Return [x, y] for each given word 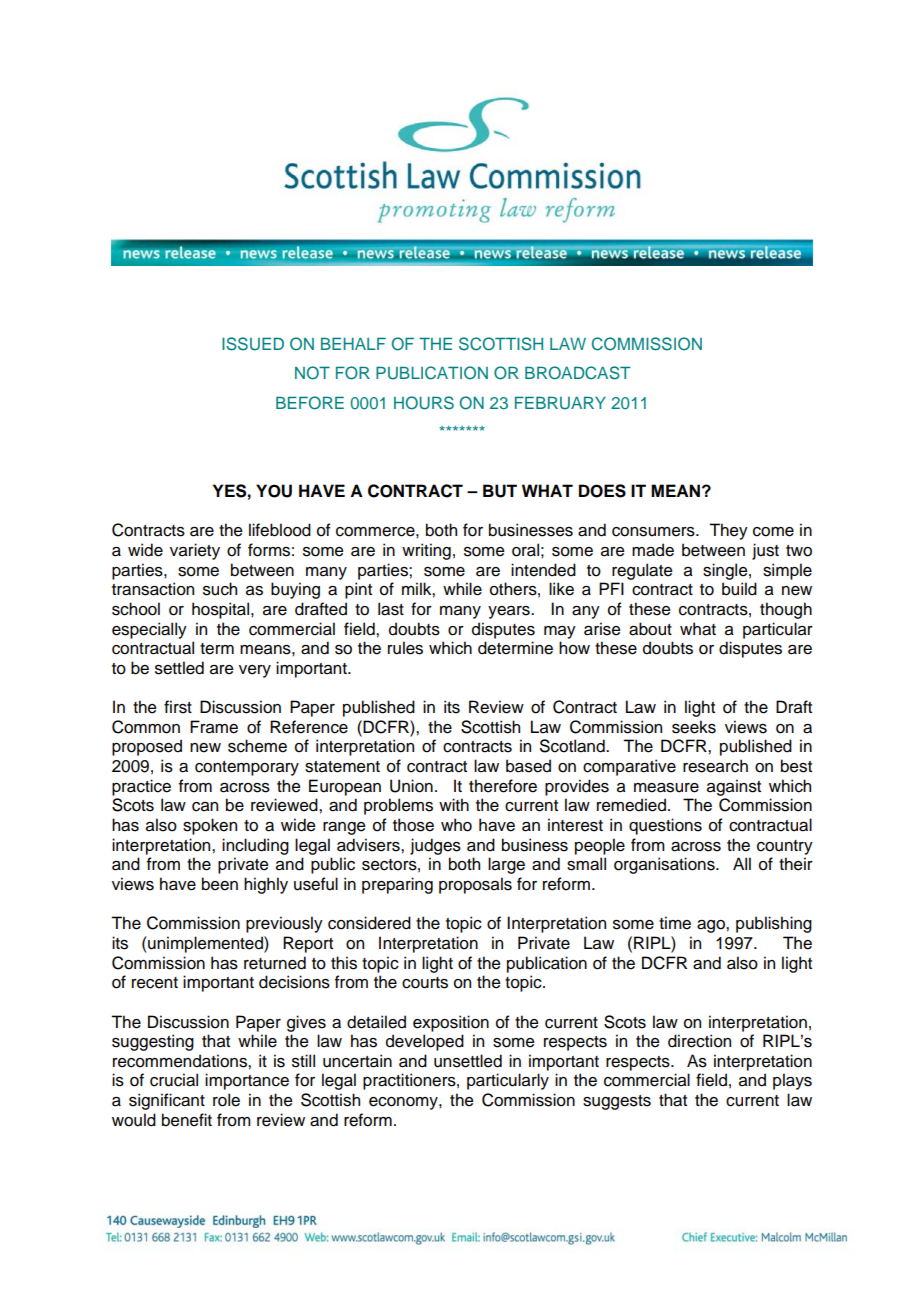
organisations [665, 865]
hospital [222, 610]
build [739, 589]
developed [425, 1042]
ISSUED [253, 344]
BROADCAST [578, 373]
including [255, 846]
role [226, 1100]
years [510, 612]
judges [435, 846]
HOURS [424, 403]
